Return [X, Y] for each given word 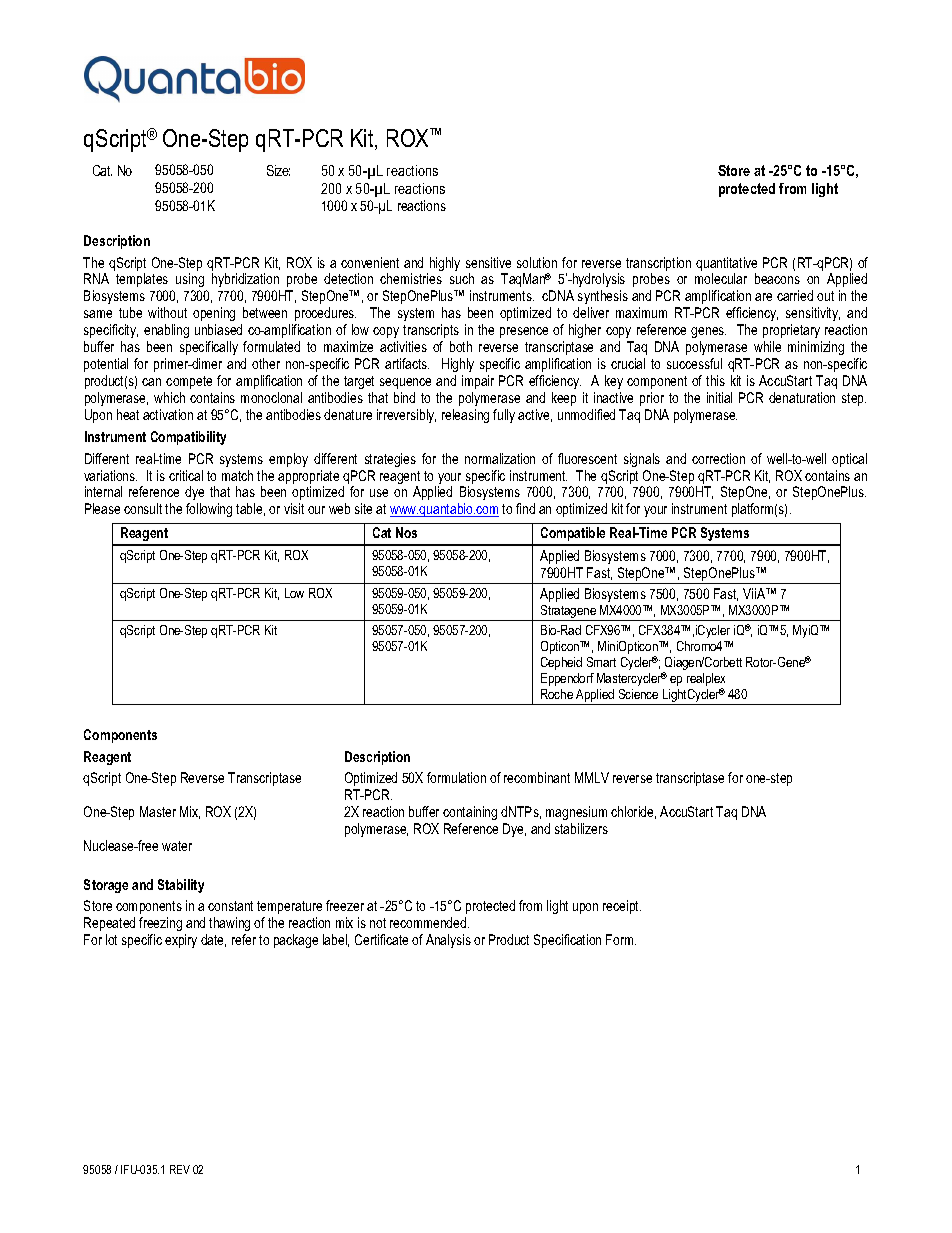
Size [278, 170]
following [209, 510]
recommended [429, 922]
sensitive [488, 262]
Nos [406, 532]
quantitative [726, 264]
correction [718, 458]
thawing [229, 924]
